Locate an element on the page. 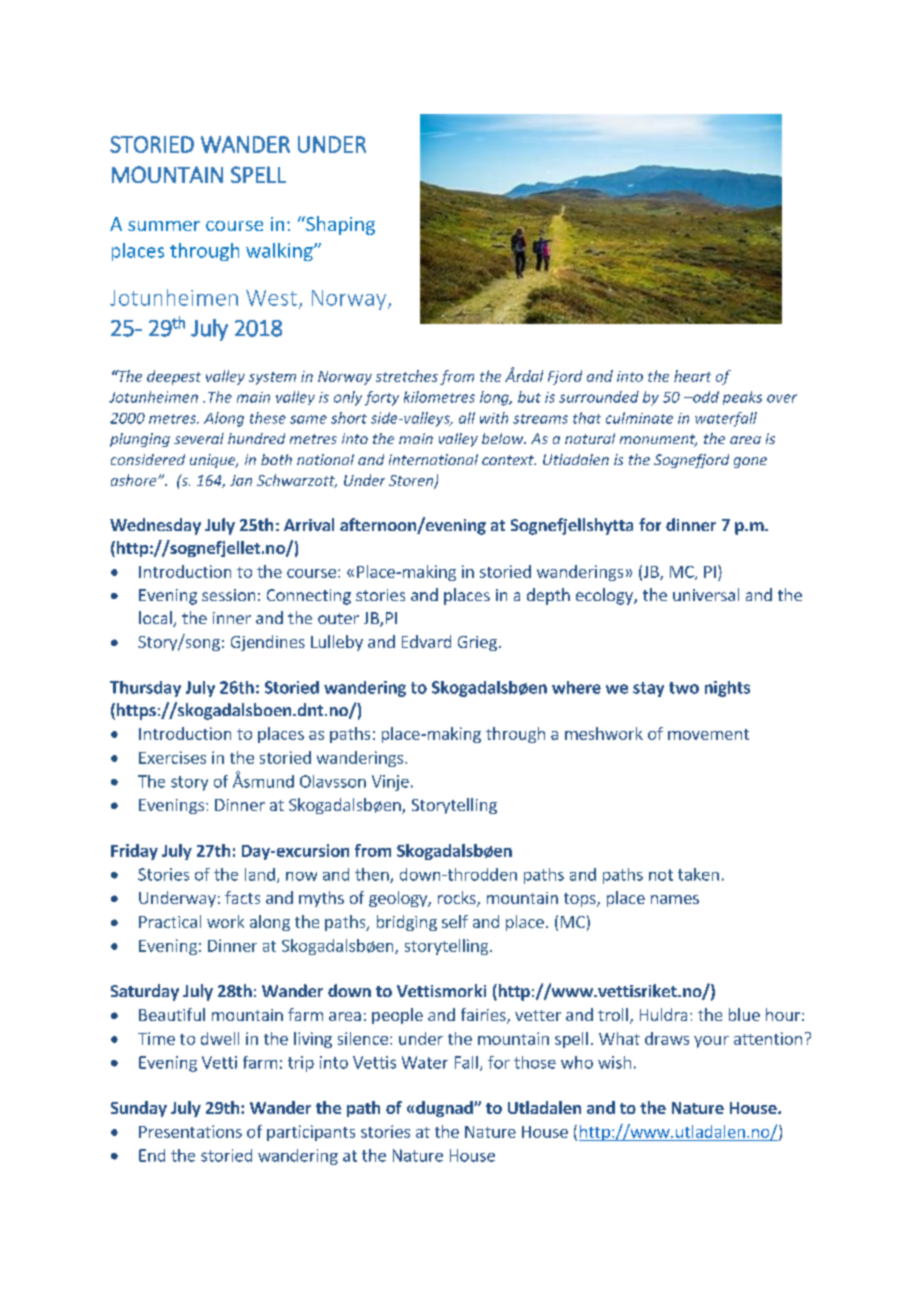  Wednesday is located at coordinates (155, 526).
